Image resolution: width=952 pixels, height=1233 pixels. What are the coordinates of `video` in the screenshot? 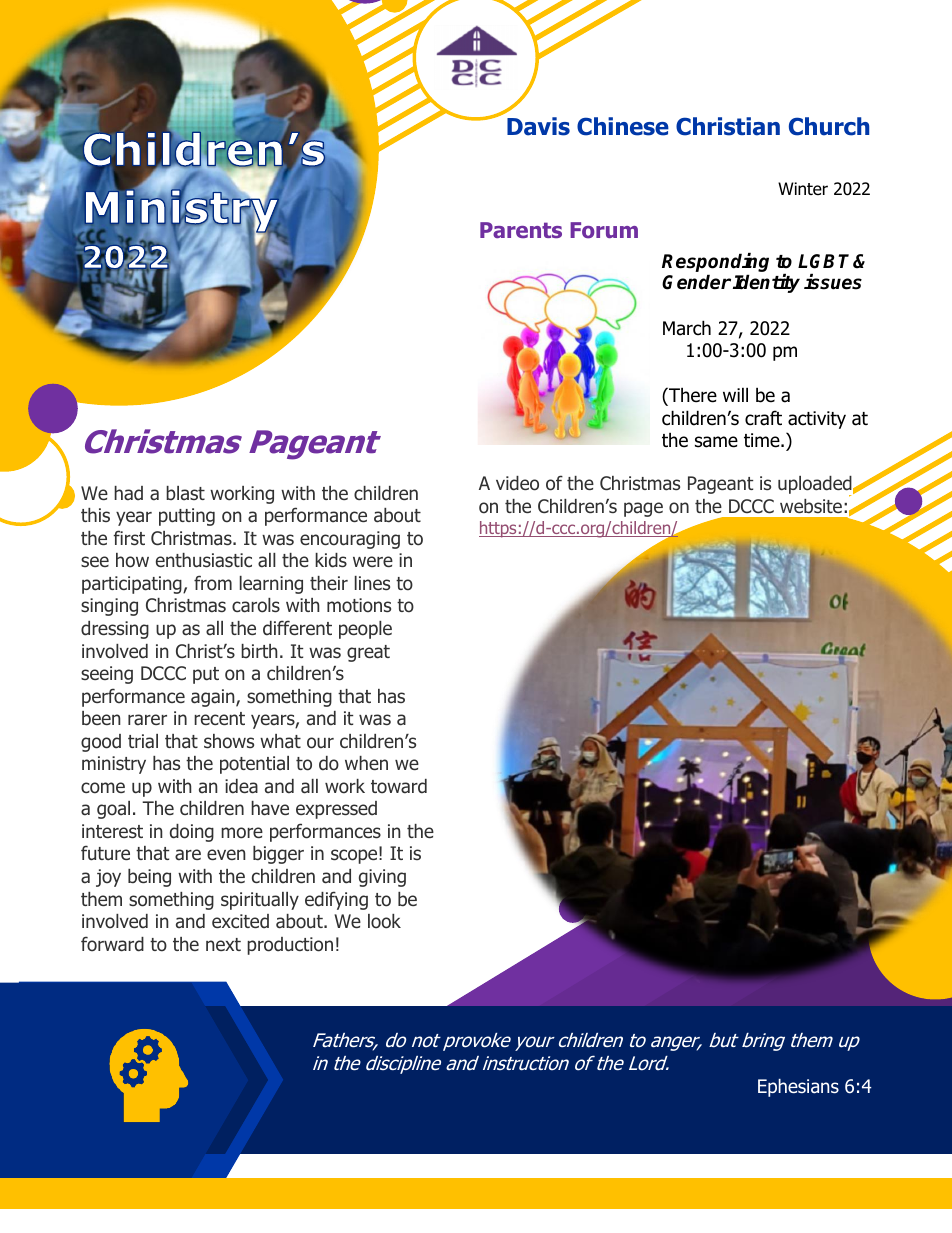 It's located at (517, 483).
